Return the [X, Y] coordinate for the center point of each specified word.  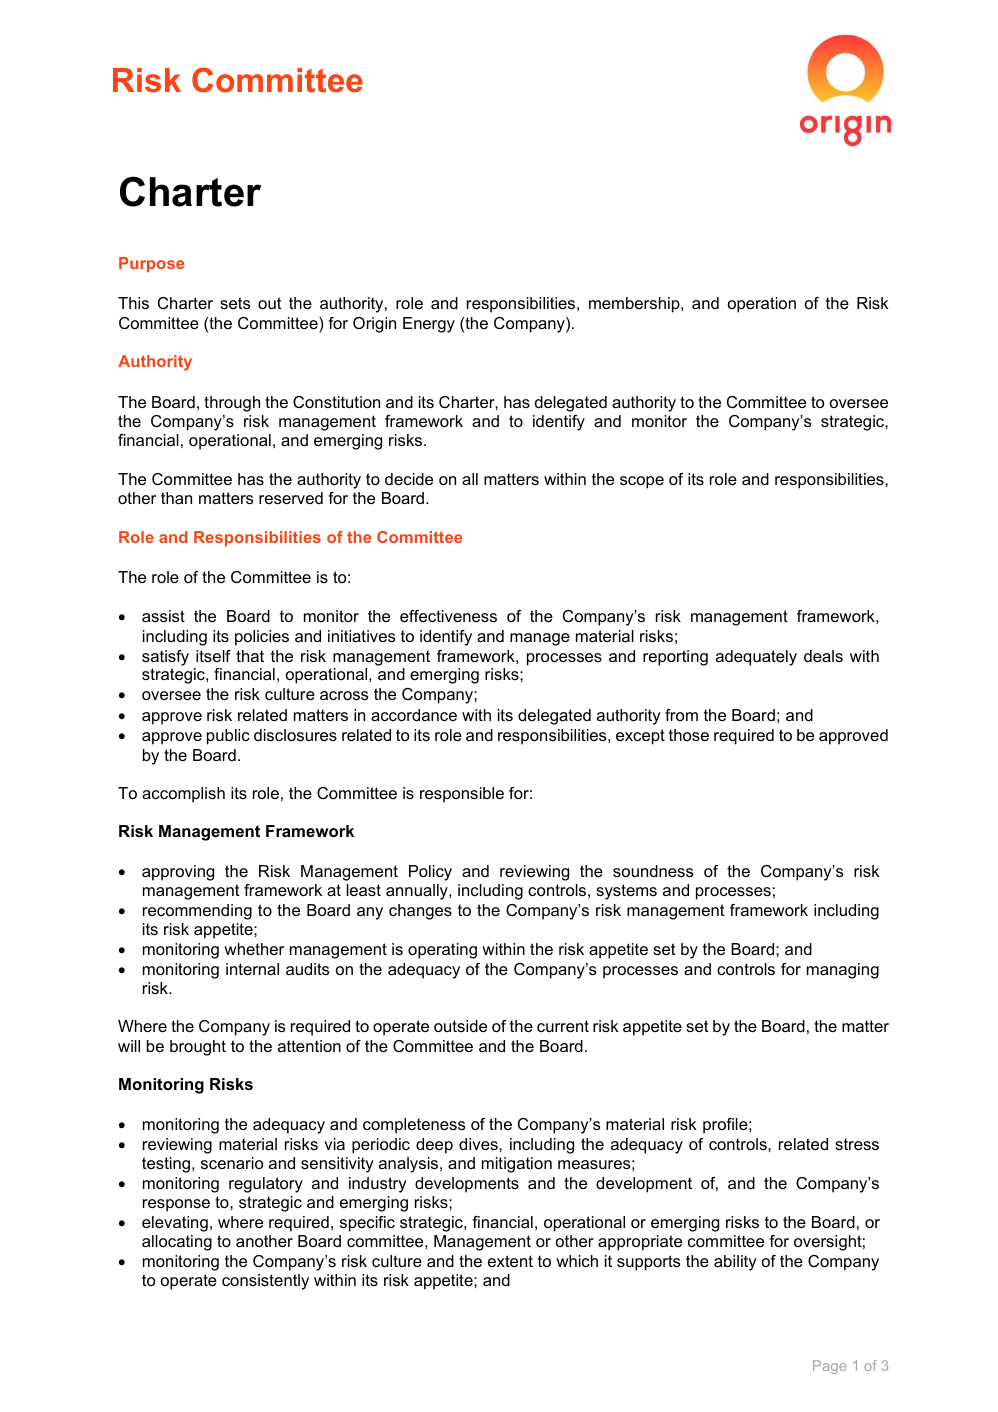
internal [252, 969]
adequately [756, 658]
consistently [265, 1282]
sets [235, 303]
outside [460, 1026]
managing [843, 971]
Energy [429, 325]
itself [213, 656]
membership [635, 305]
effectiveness [448, 616]
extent [510, 1261]
